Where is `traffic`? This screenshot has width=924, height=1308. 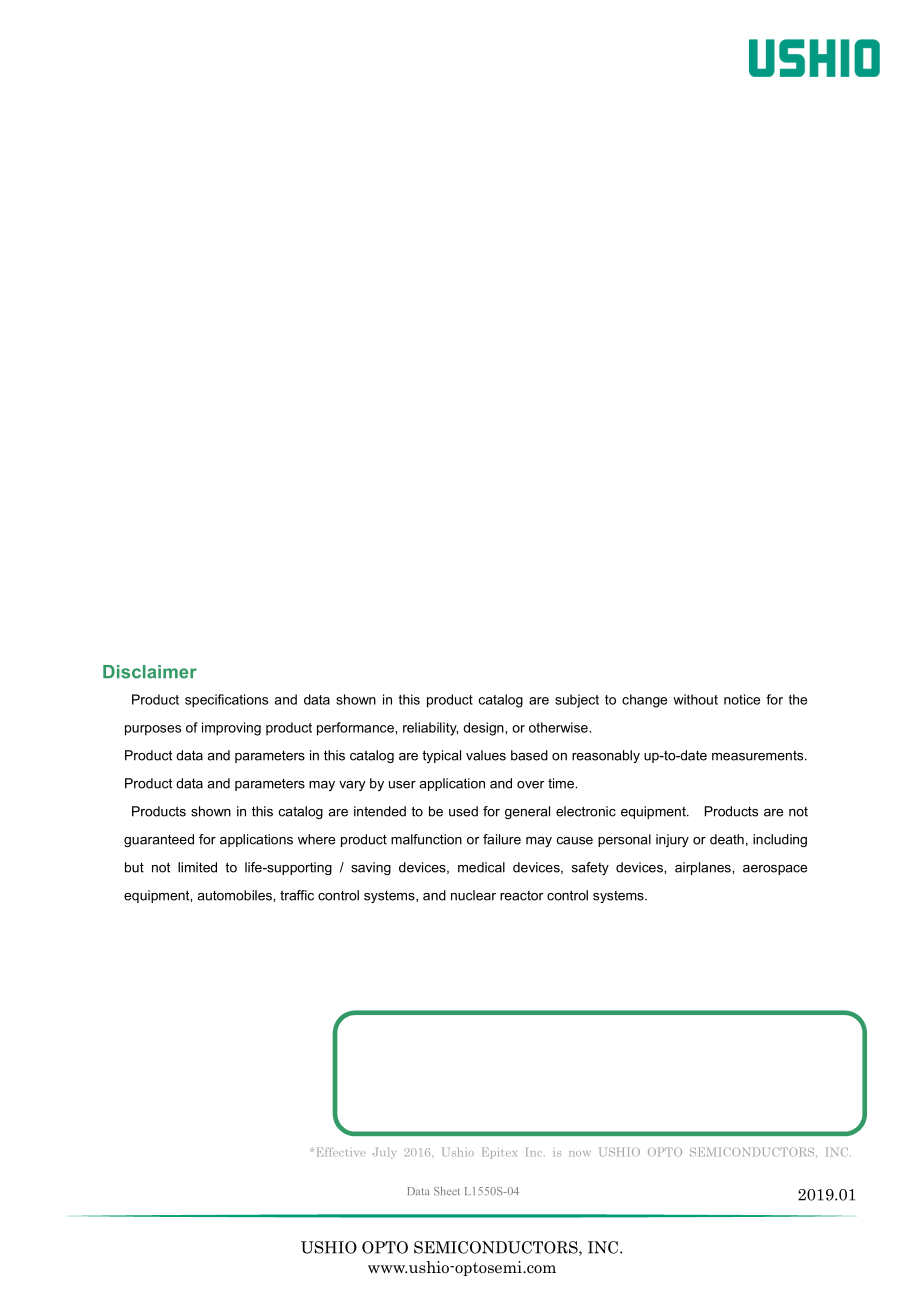 traffic is located at coordinates (297, 895).
